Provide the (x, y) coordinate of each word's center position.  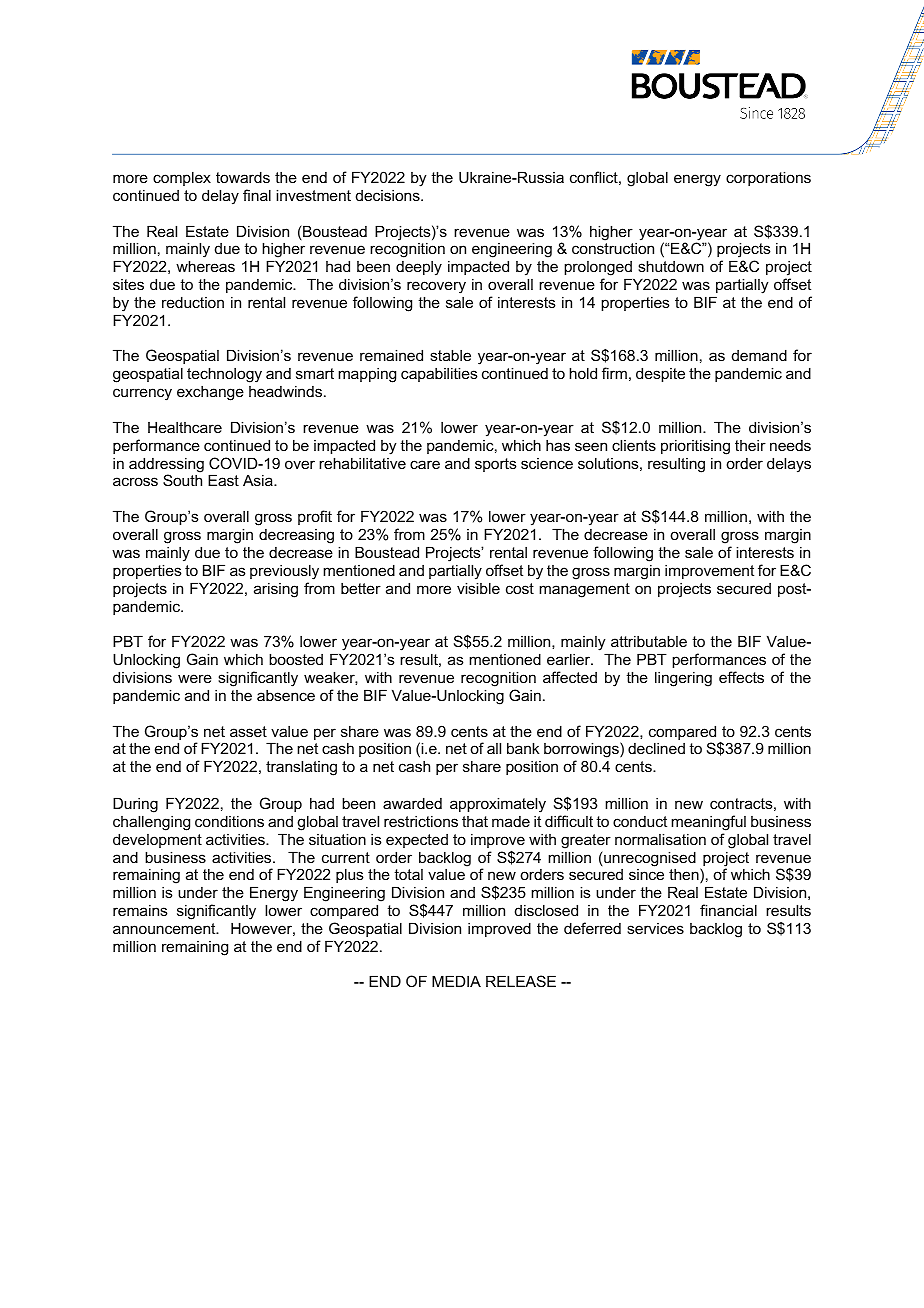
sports (496, 465)
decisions (389, 195)
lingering (683, 679)
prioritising (695, 447)
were (195, 678)
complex (182, 178)
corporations (768, 178)
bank (523, 748)
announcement (165, 928)
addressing (166, 466)
